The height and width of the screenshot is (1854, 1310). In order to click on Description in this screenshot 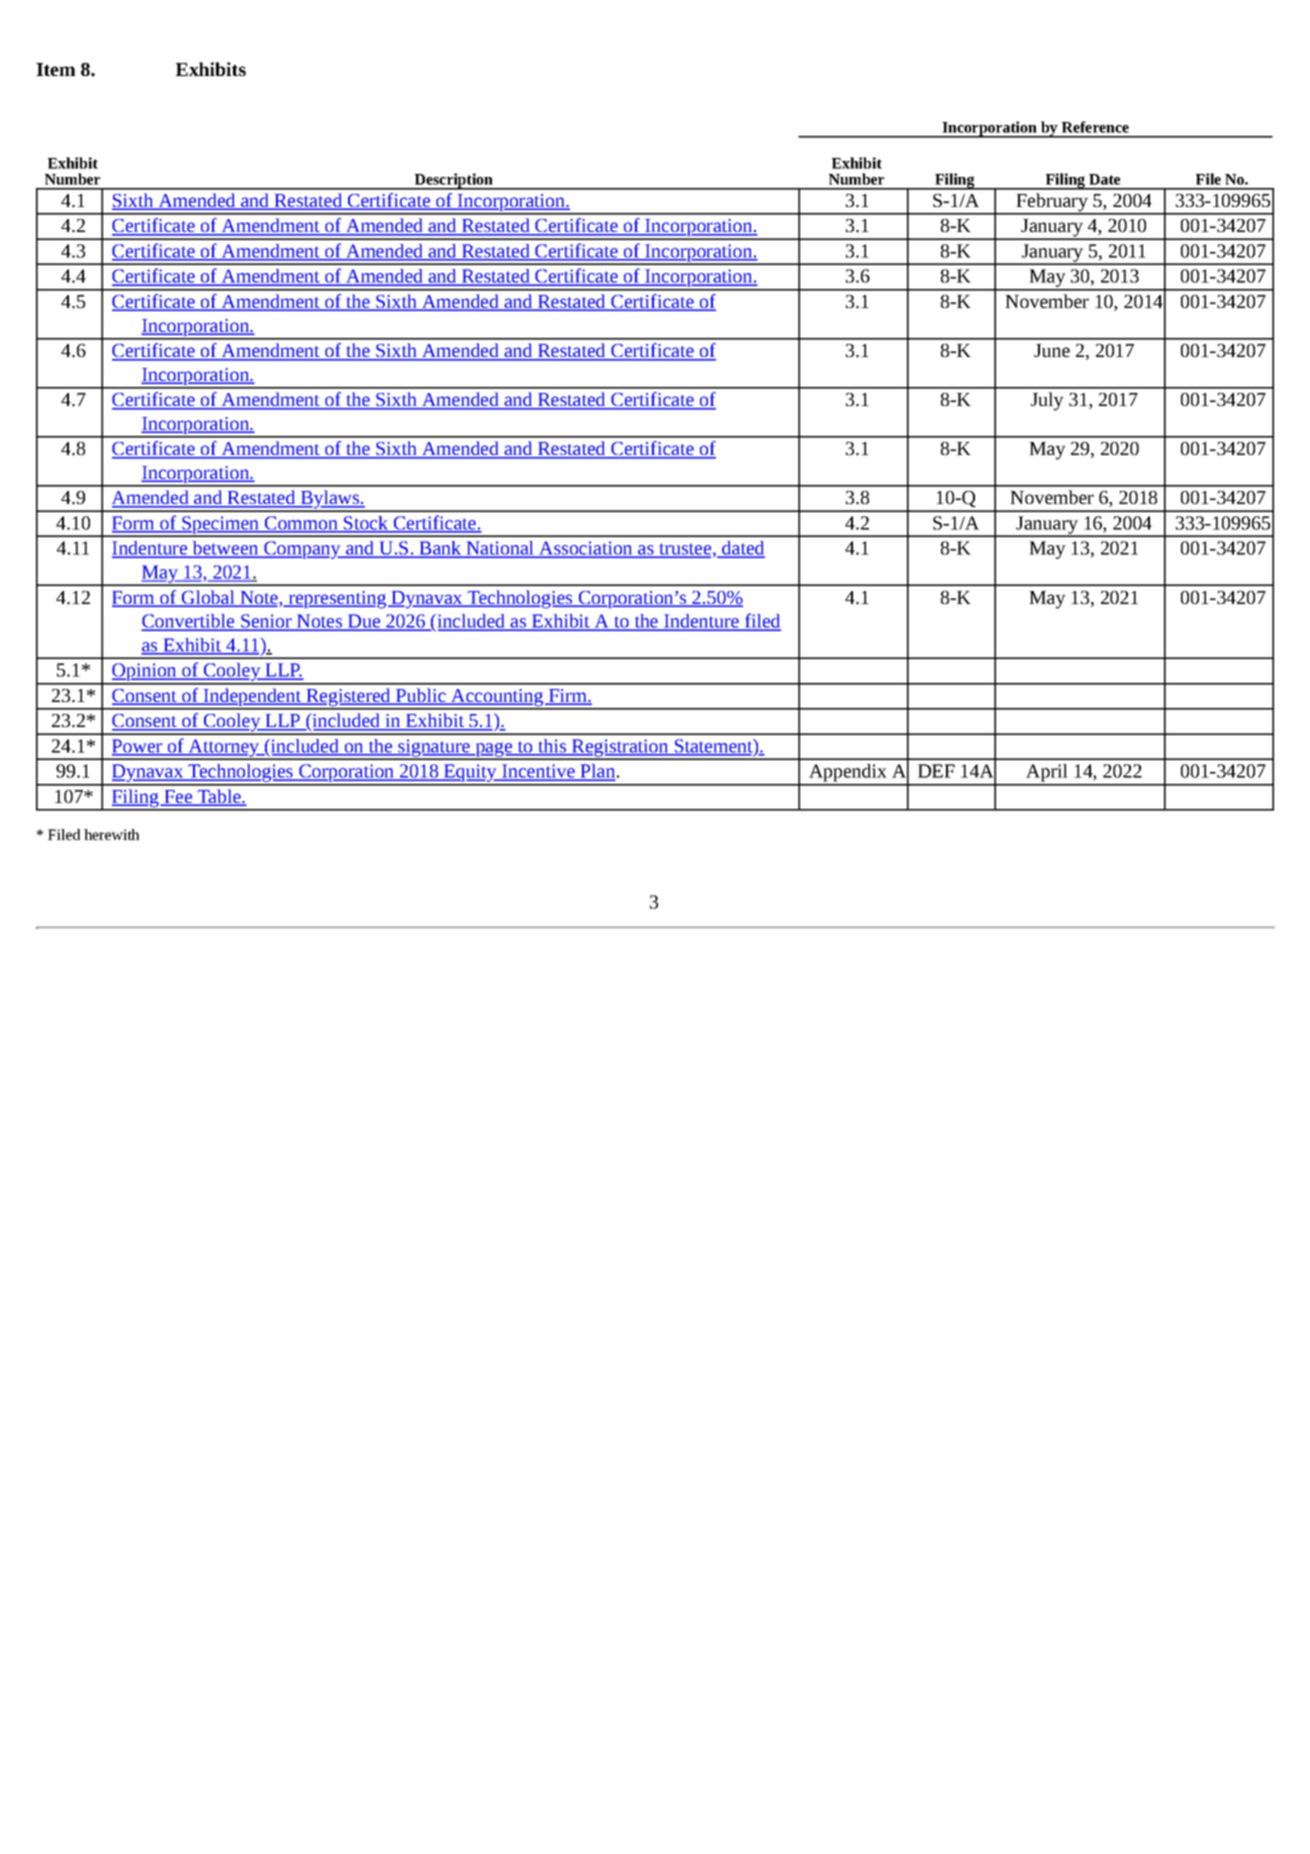, I will do `click(454, 181)`.
